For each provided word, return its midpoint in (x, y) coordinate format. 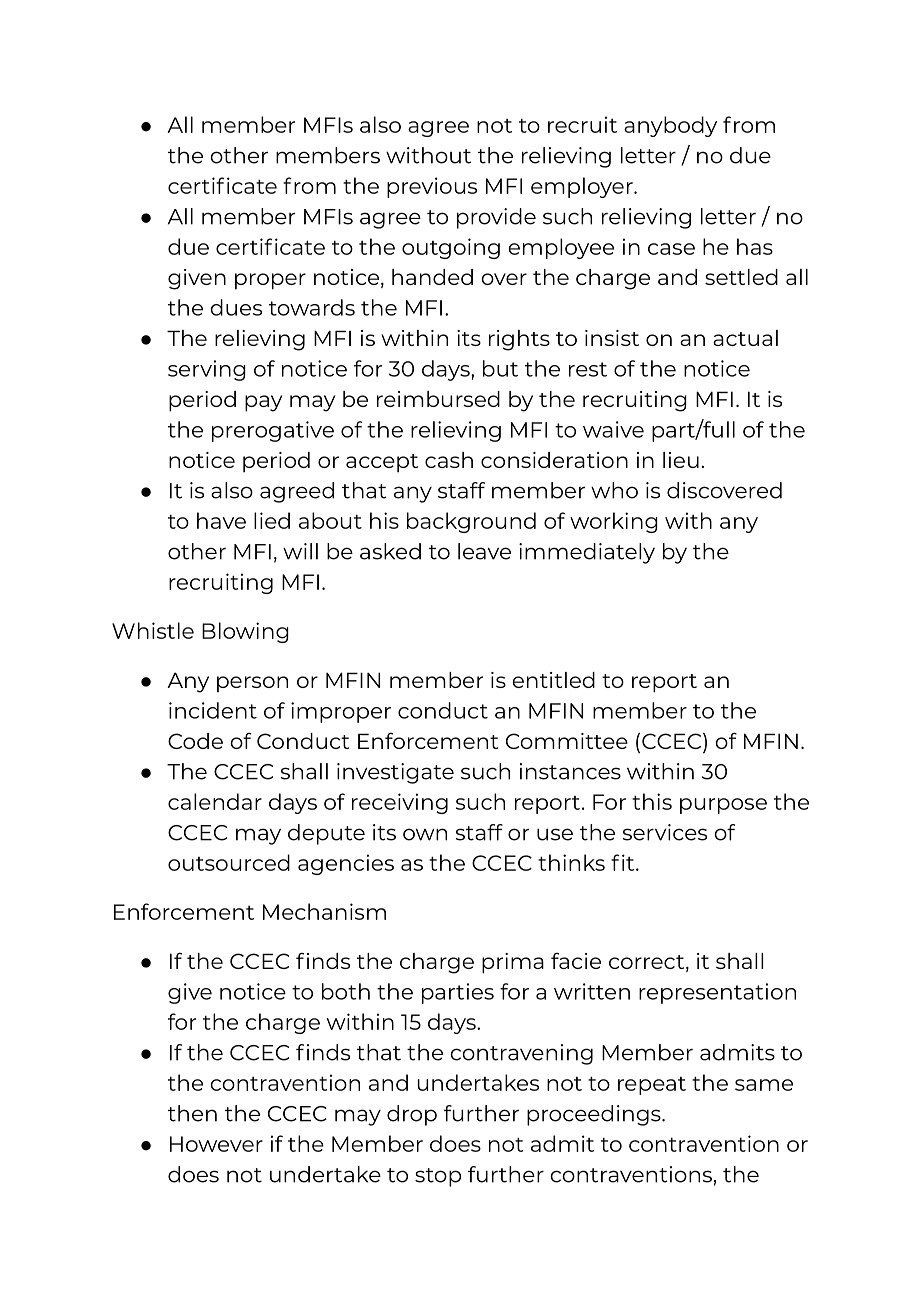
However (216, 1144)
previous (432, 187)
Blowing (245, 632)
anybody (670, 126)
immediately (587, 553)
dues (236, 307)
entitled (553, 680)
